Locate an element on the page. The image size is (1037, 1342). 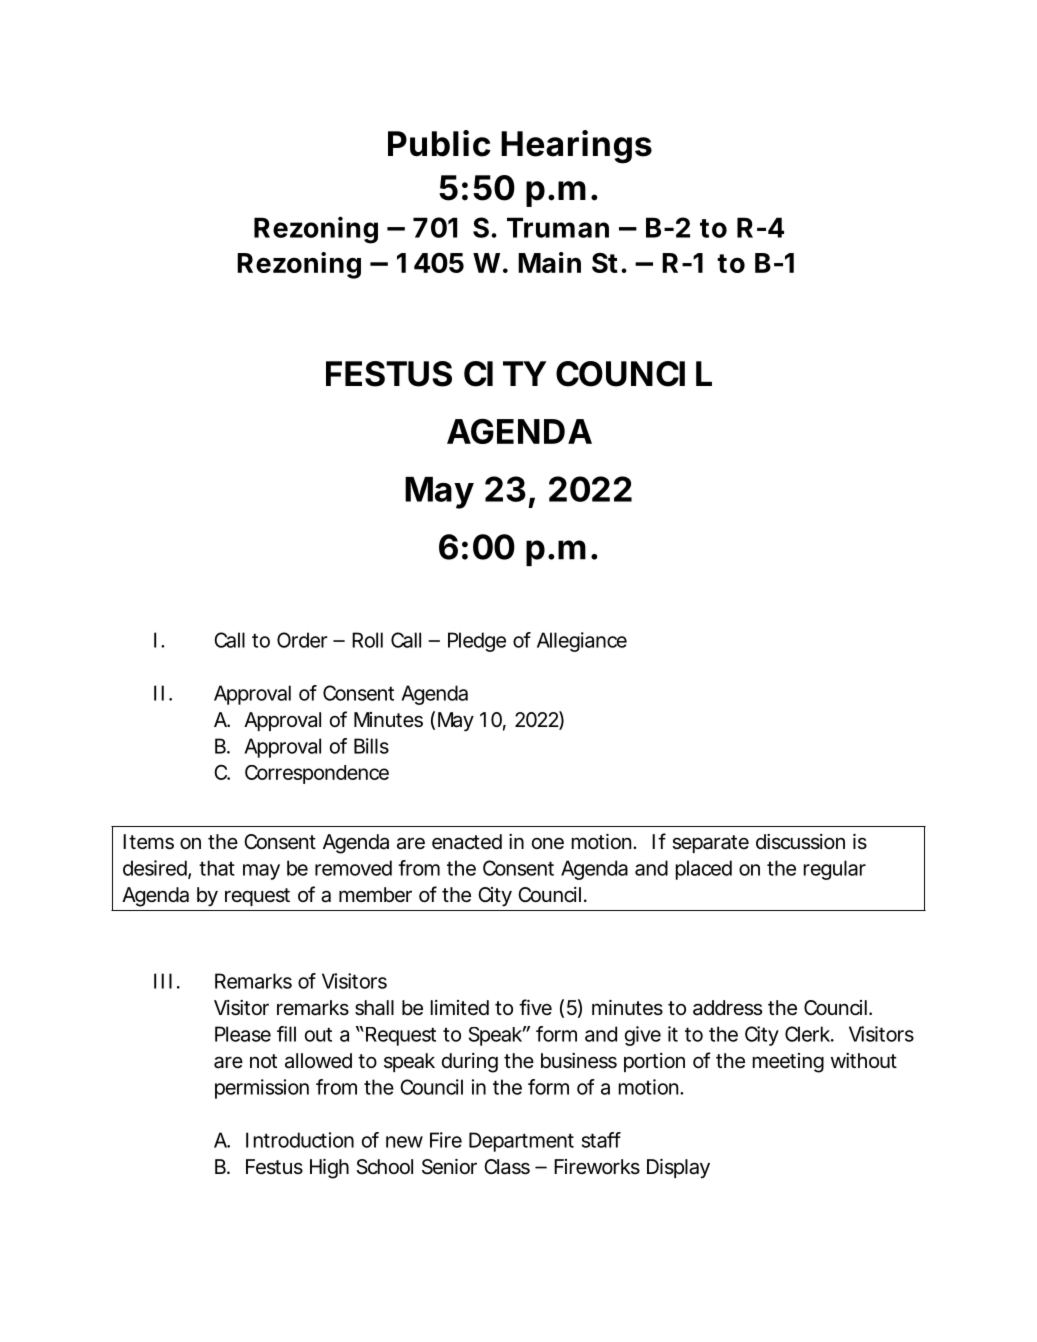
Hearings is located at coordinates (576, 147).
